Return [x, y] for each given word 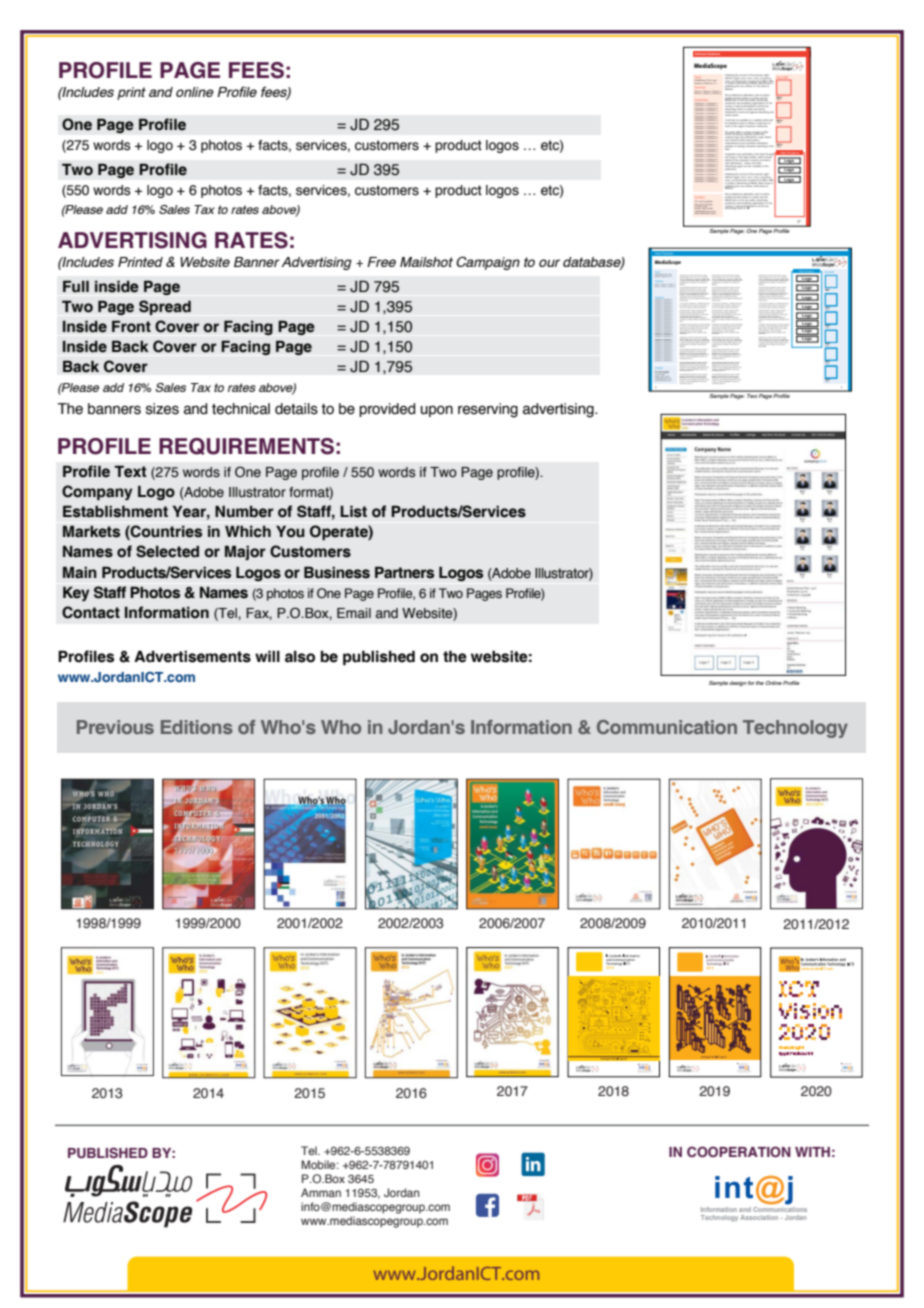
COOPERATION [739, 1151]
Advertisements [192, 656]
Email [354, 613]
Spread [165, 307]
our [549, 263]
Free [381, 262]
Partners [404, 573]
